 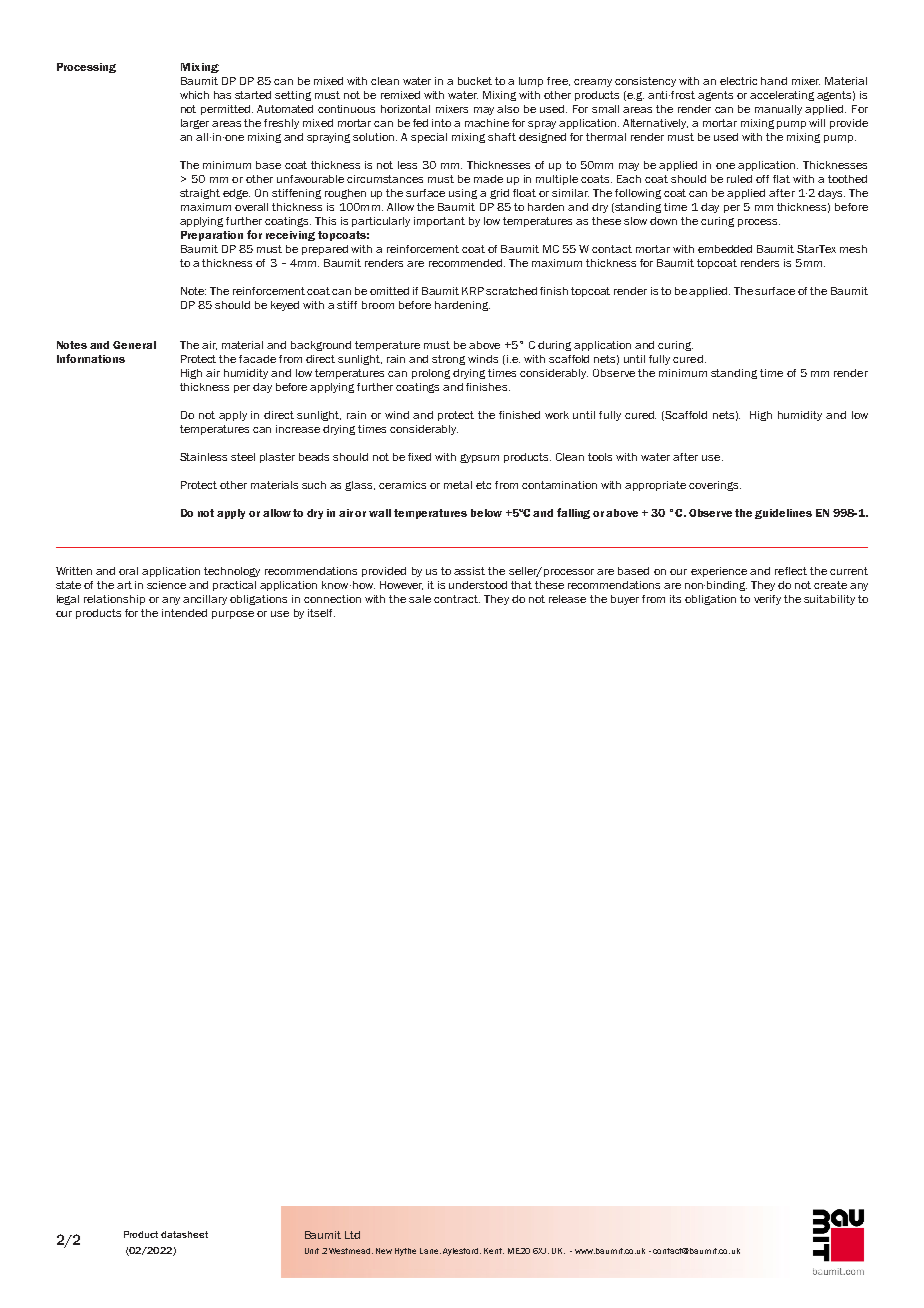 What do you see at coordinates (457, 599) in the page?
I see `contract` at bounding box center [457, 599].
